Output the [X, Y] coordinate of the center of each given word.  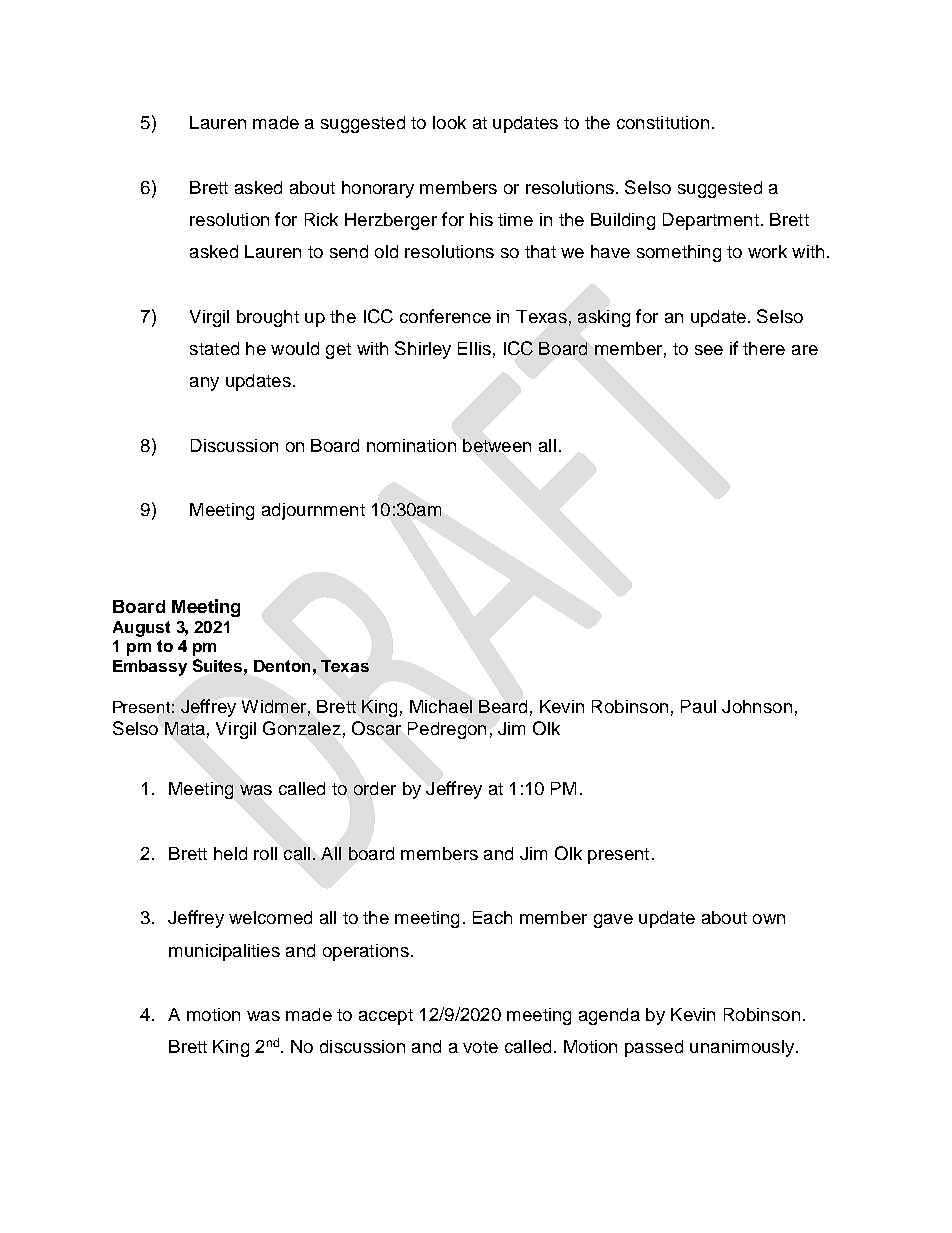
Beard [503, 706]
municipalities [224, 952]
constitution [663, 122]
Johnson [757, 706]
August [141, 629]
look [449, 122]
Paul [698, 706]
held [230, 853]
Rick [321, 219]
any [204, 384]
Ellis [474, 348]
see [709, 350]
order [375, 788]
